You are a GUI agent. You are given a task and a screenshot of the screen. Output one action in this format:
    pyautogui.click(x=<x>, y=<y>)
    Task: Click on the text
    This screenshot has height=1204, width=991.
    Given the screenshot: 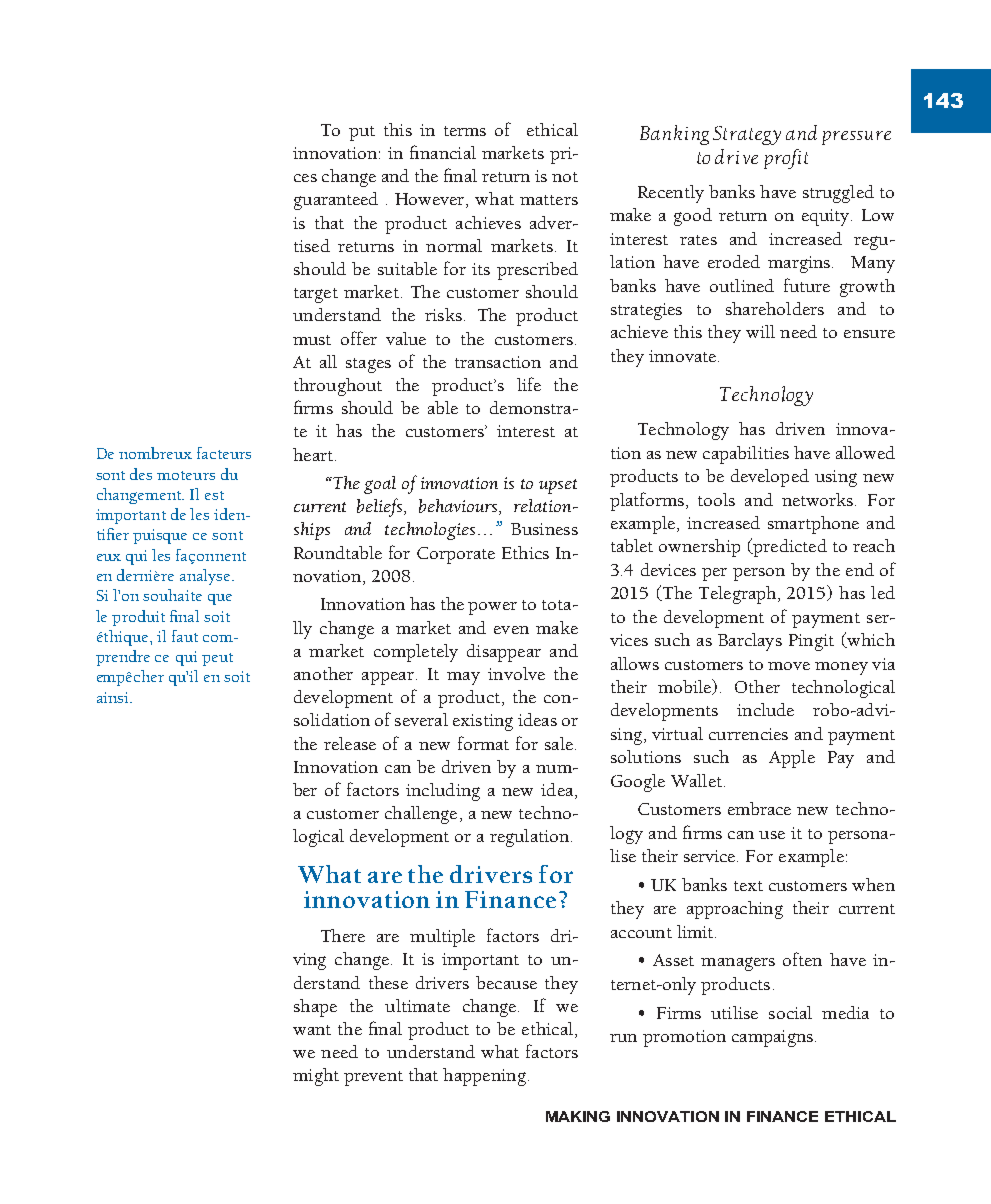 What is the action you would take?
    pyautogui.click(x=748, y=886)
